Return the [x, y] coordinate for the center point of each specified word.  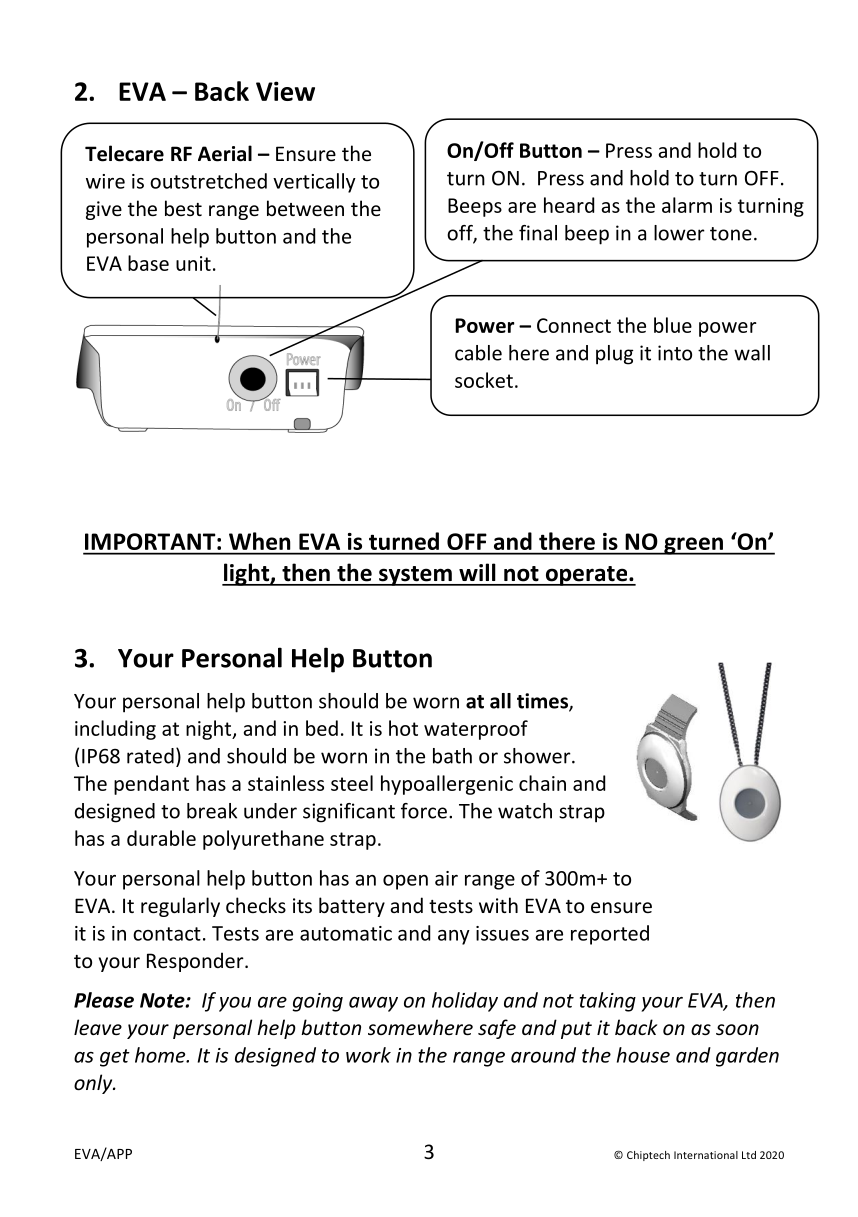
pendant [151, 785]
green [693, 546]
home [161, 1055]
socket [484, 380]
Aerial [225, 153]
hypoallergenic [447, 785]
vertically [314, 183]
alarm [687, 205]
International [706, 1155]
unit [193, 263]
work [368, 1055]
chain [542, 783]
